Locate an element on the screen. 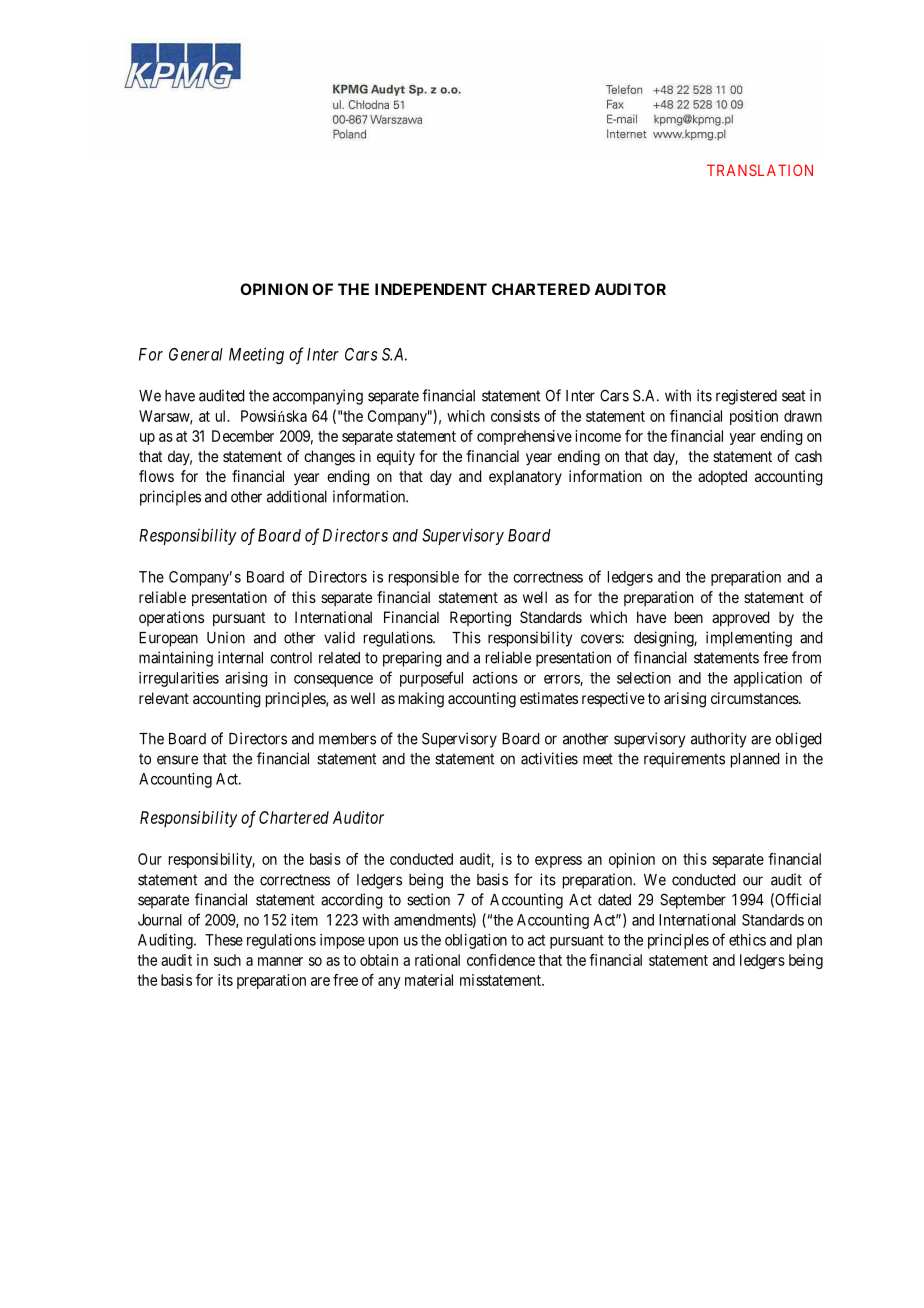 This screenshot has height=1308, width=924. actions is located at coordinates (495, 678).
